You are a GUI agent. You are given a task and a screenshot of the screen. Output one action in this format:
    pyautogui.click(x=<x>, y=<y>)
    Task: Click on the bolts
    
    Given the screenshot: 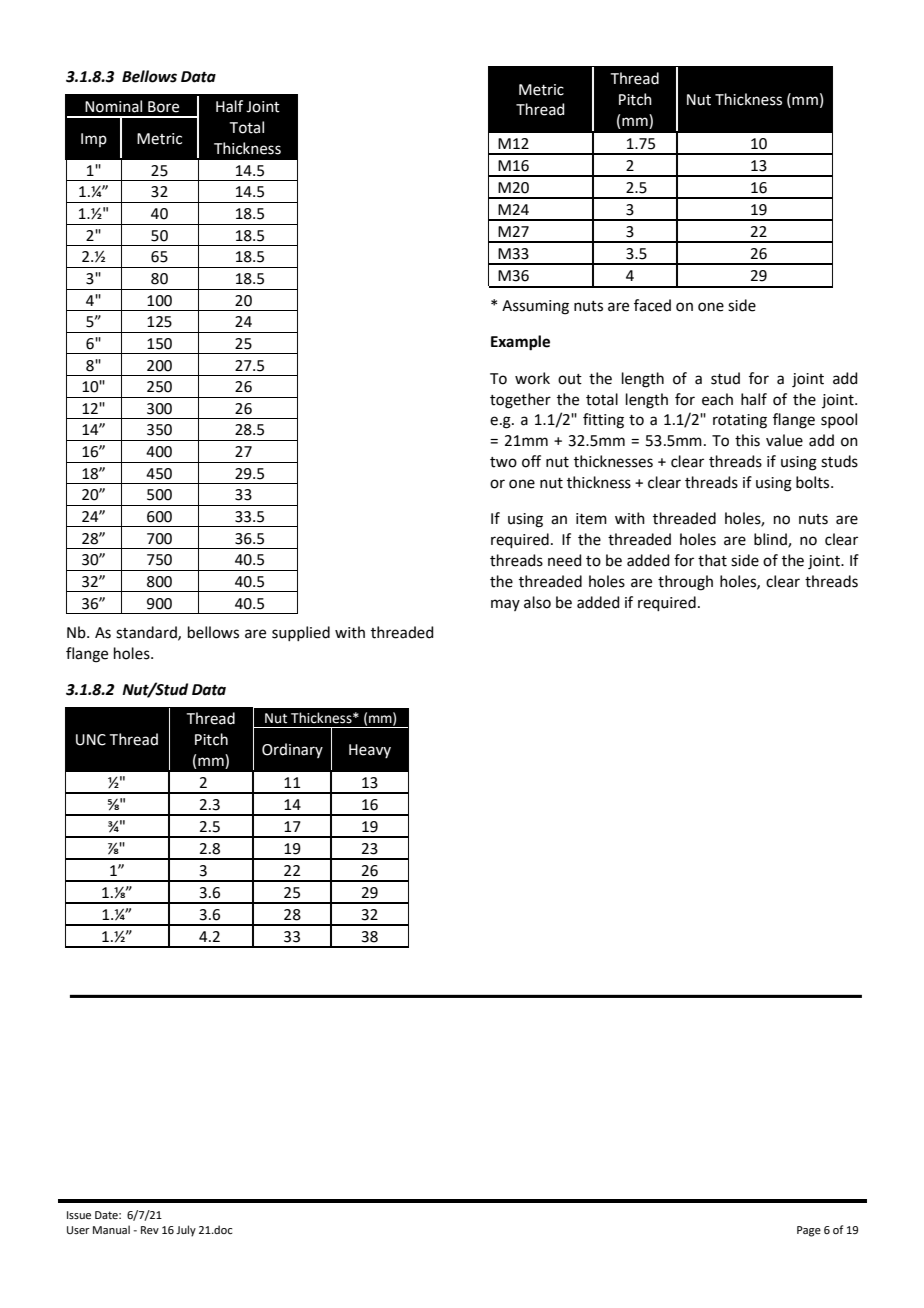 What is the action you would take?
    pyautogui.click(x=814, y=482)
